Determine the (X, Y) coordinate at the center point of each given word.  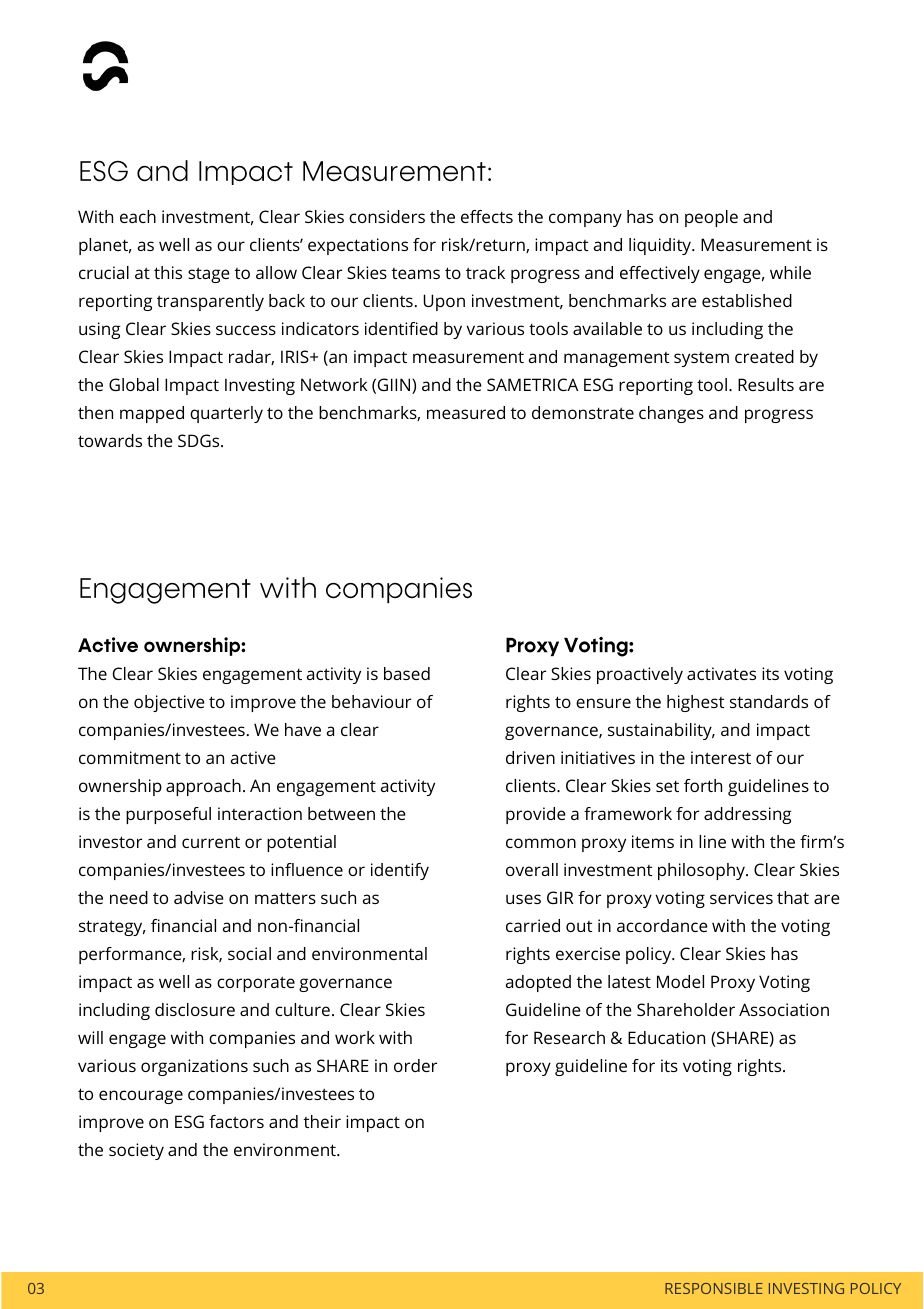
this (168, 272)
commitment (130, 757)
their (322, 1121)
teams (416, 273)
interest (721, 757)
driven (530, 757)
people (711, 218)
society (136, 1151)
